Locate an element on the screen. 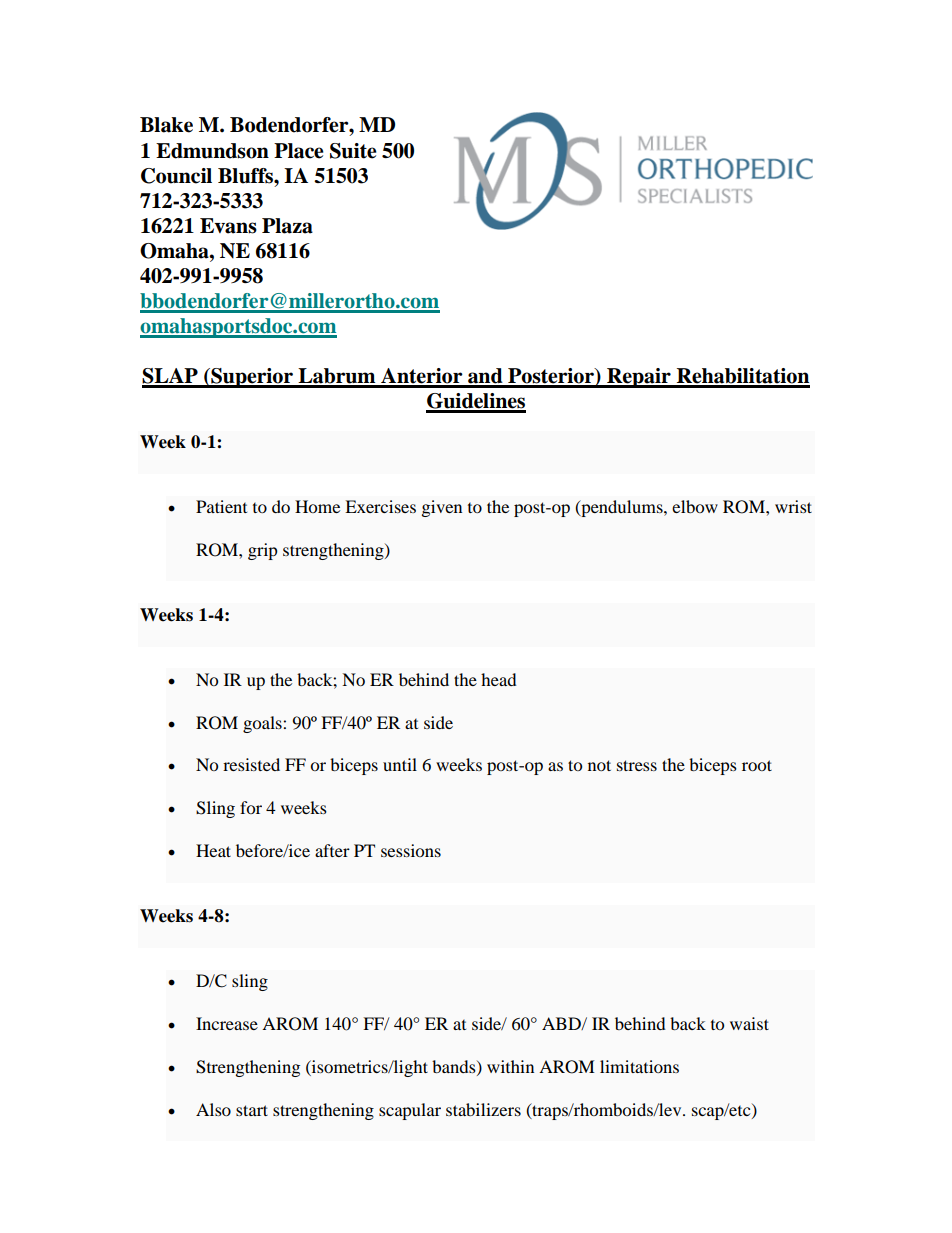 Image resolution: width=952 pixels, height=1233 pixels. given is located at coordinates (442, 508).
